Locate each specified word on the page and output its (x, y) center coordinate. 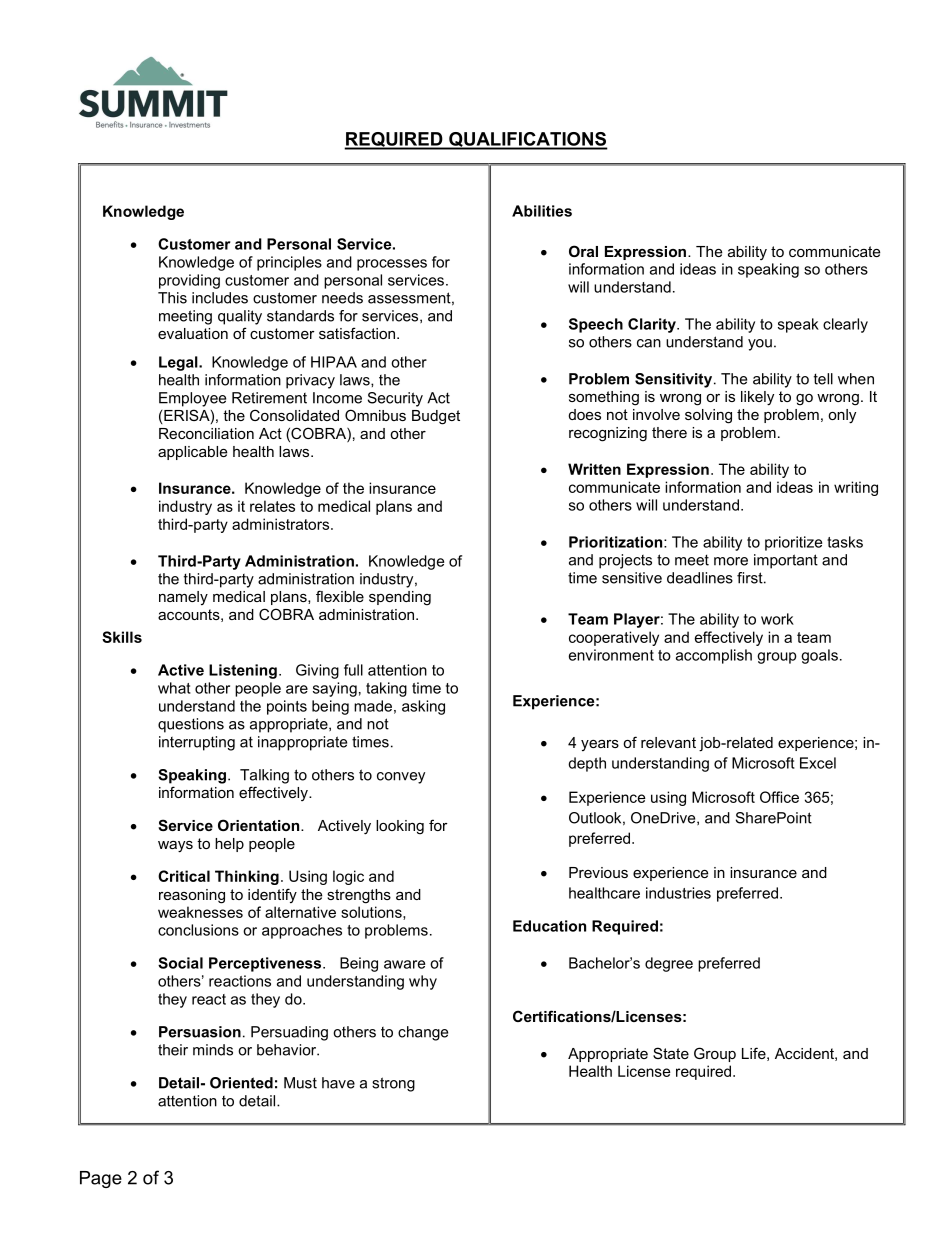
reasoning (192, 896)
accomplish (714, 656)
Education (549, 926)
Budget (436, 417)
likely (757, 398)
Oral (583, 251)
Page (101, 1179)
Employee (192, 399)
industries (678, 893)
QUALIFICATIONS (527, 140)
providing (189, 281)
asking (423, 707)
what (174, 688)
